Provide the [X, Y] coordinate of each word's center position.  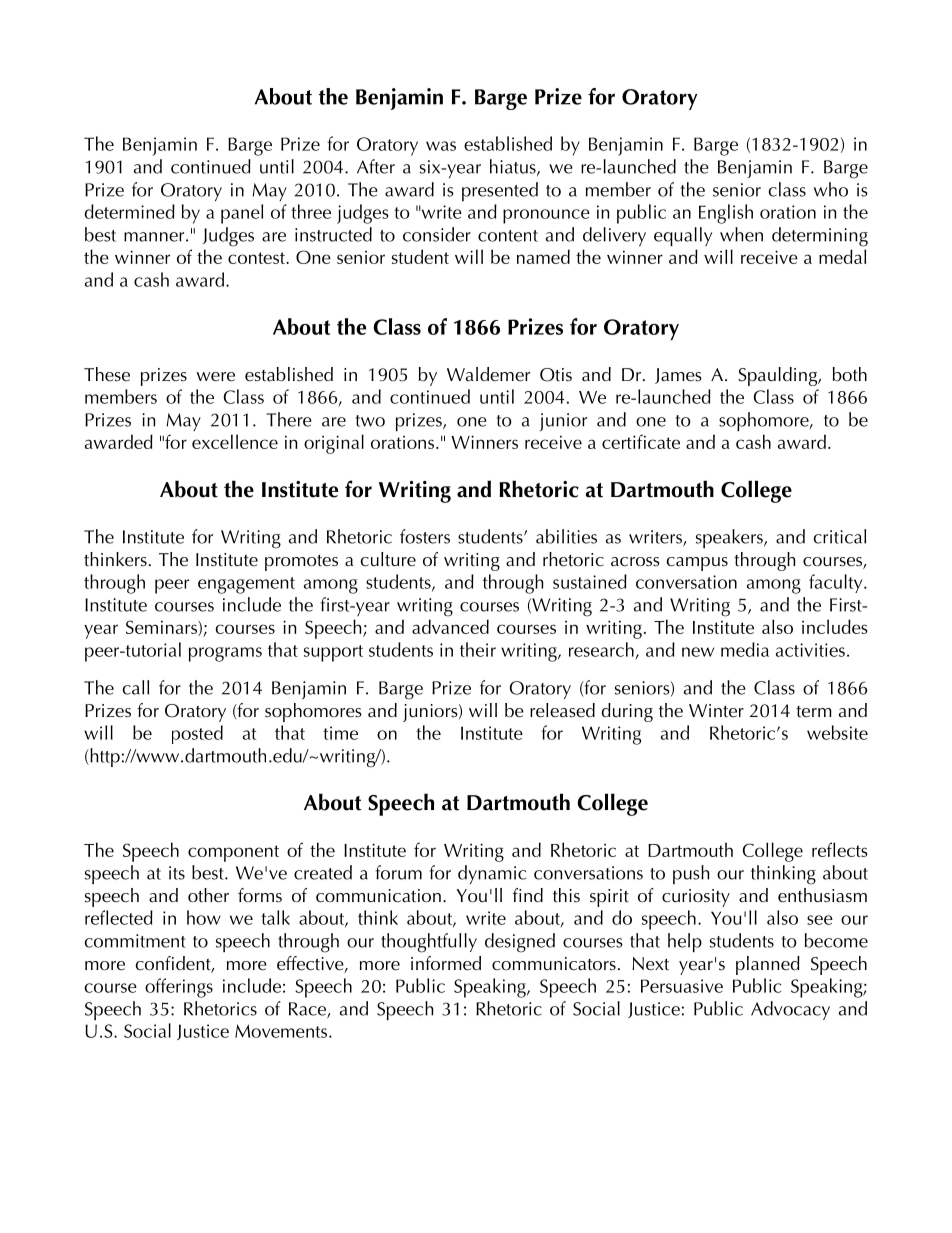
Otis [556, 375]
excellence [235, 441]
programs [225, 654]
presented [500, 191]
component [233, 853]
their [478, 649]
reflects [839, 849]
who [831, 189]
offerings [179, 988]
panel [242, 214]
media [745, 649]
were [216, 377]
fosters [425, 536]
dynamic [492, 874]
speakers [730, 538]
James [678, 376]
